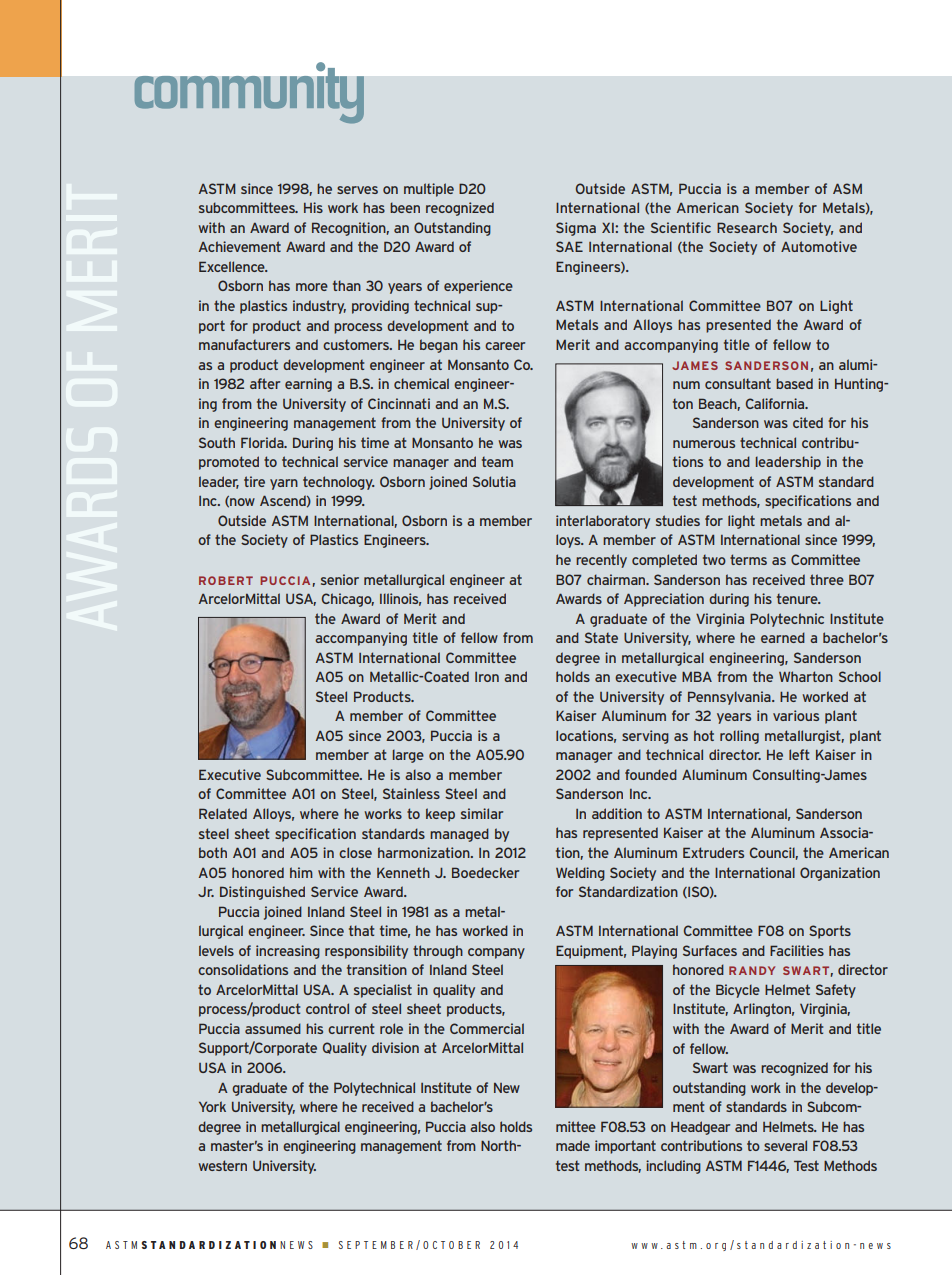 The height and width of the screenshot is (1275, 952). Describe the element at coordinates (576, 229) in the screenshot. I see `Sigma` at that location.
